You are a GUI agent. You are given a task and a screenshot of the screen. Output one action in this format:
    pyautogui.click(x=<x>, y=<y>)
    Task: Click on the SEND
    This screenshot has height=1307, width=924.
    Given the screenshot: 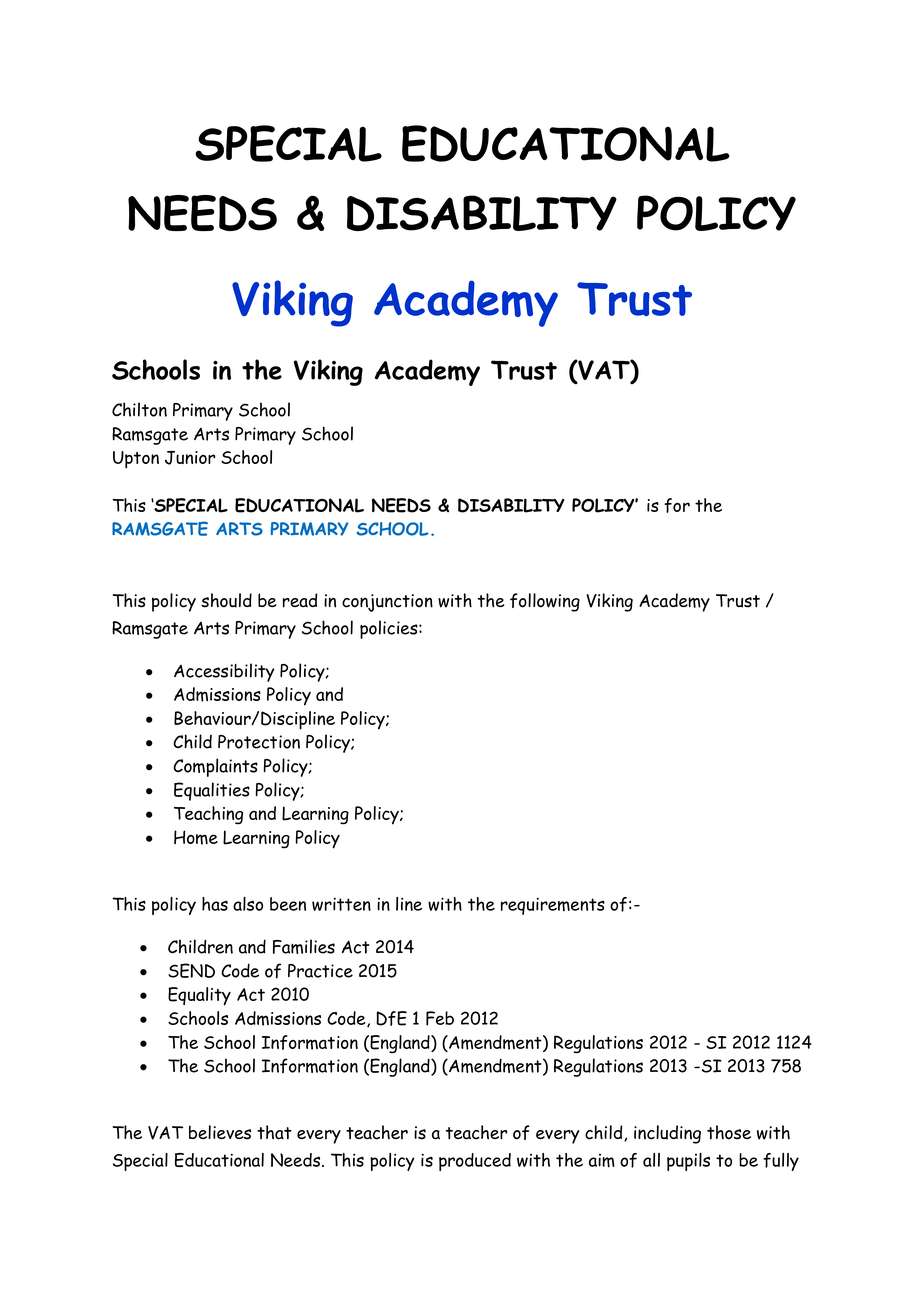 What is the action you would take?
    pyautogui.click(x=191, y=970)
